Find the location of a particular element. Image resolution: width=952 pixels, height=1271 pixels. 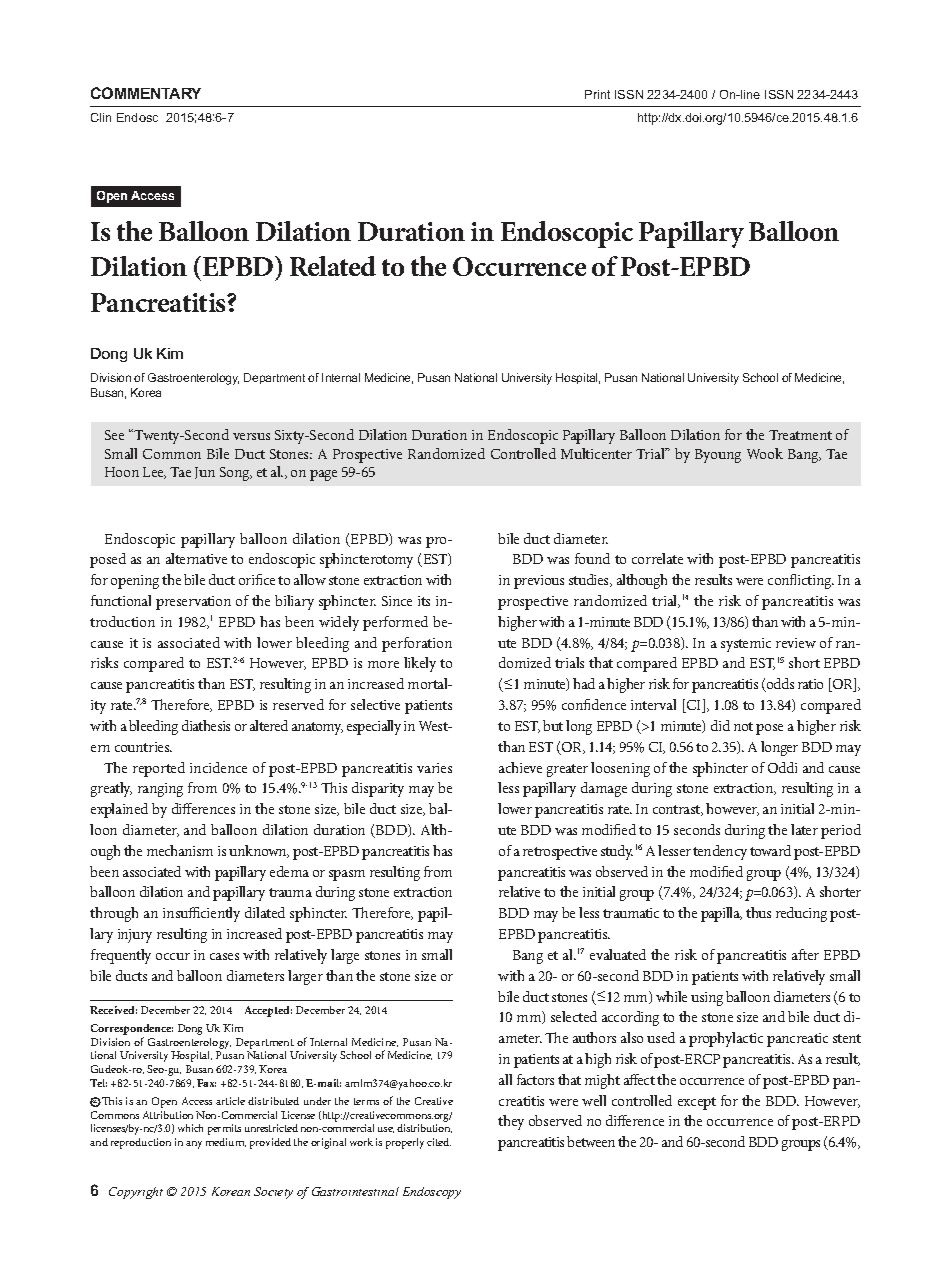

Print is located at coordinates (597, 94).
